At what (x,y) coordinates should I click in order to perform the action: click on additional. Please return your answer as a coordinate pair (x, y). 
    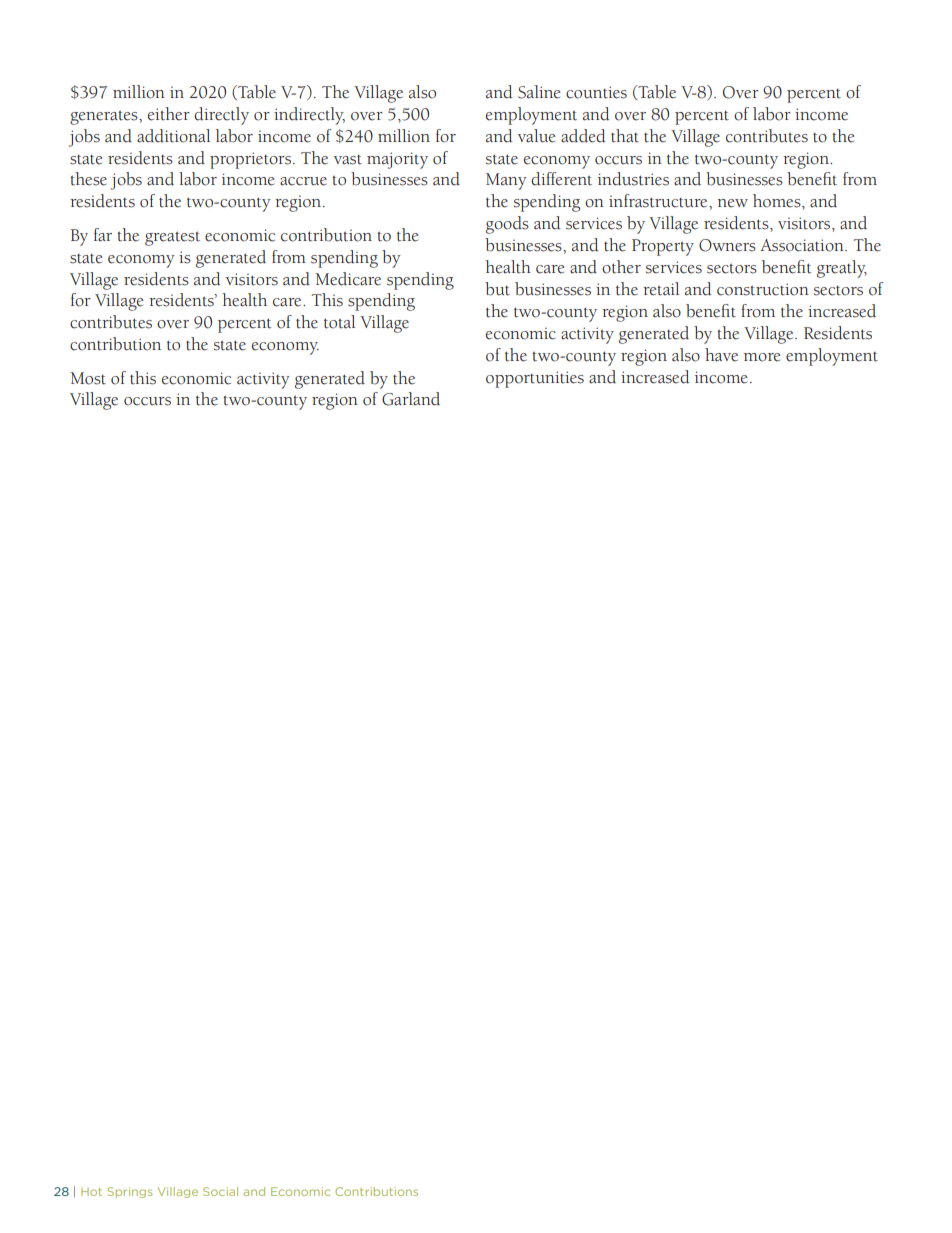
    Looking at the image, I should click on (173, 136).
